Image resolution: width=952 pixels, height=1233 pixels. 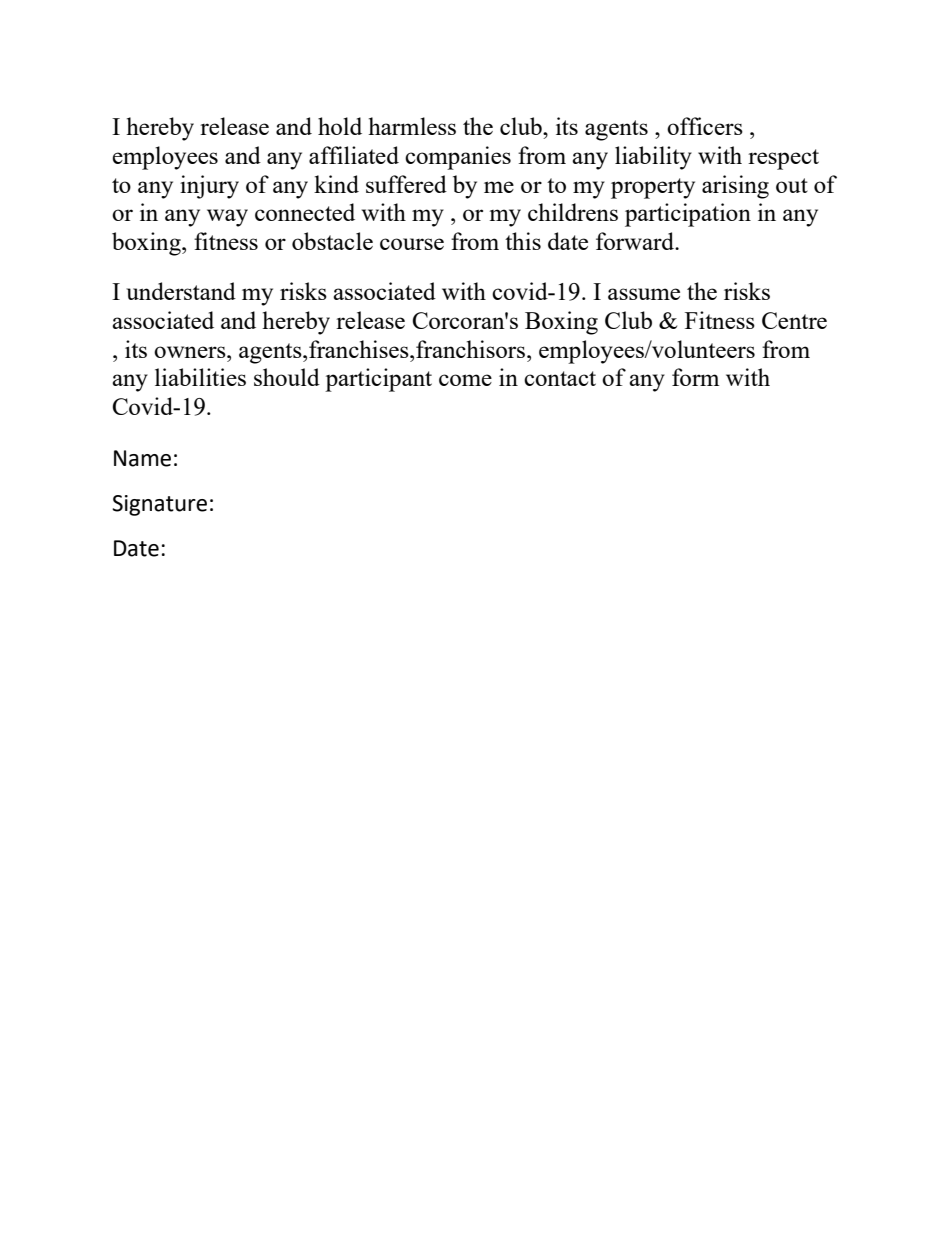 I want to click on assume, so click(x=644, y=294).
